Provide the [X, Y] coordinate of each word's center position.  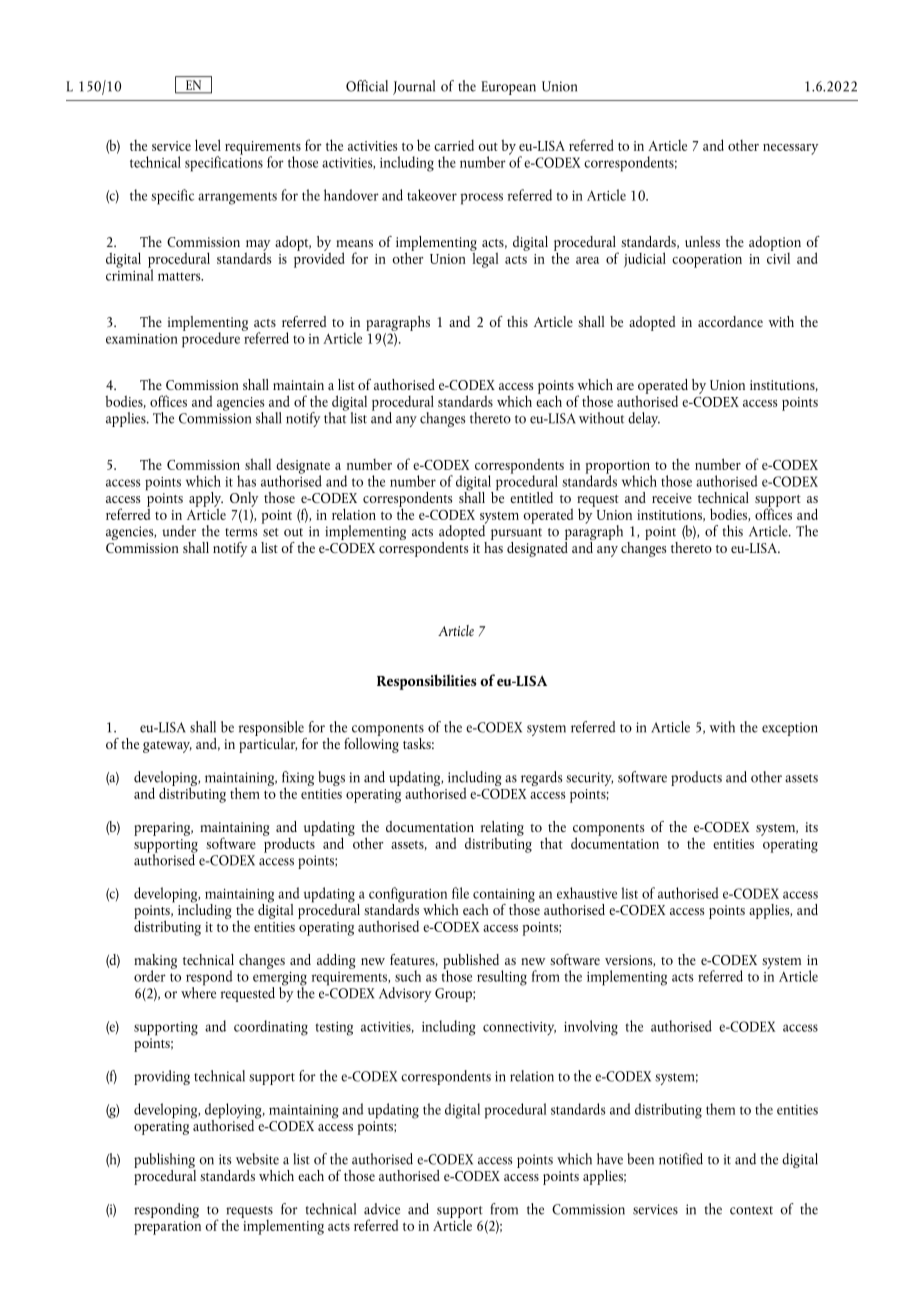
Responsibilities [427, 682]
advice [382, 1209]
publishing [165, 1162]
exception [790, 729]
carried [454, 145]
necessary [790, 149]
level [208, 145]
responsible [272, 730]
